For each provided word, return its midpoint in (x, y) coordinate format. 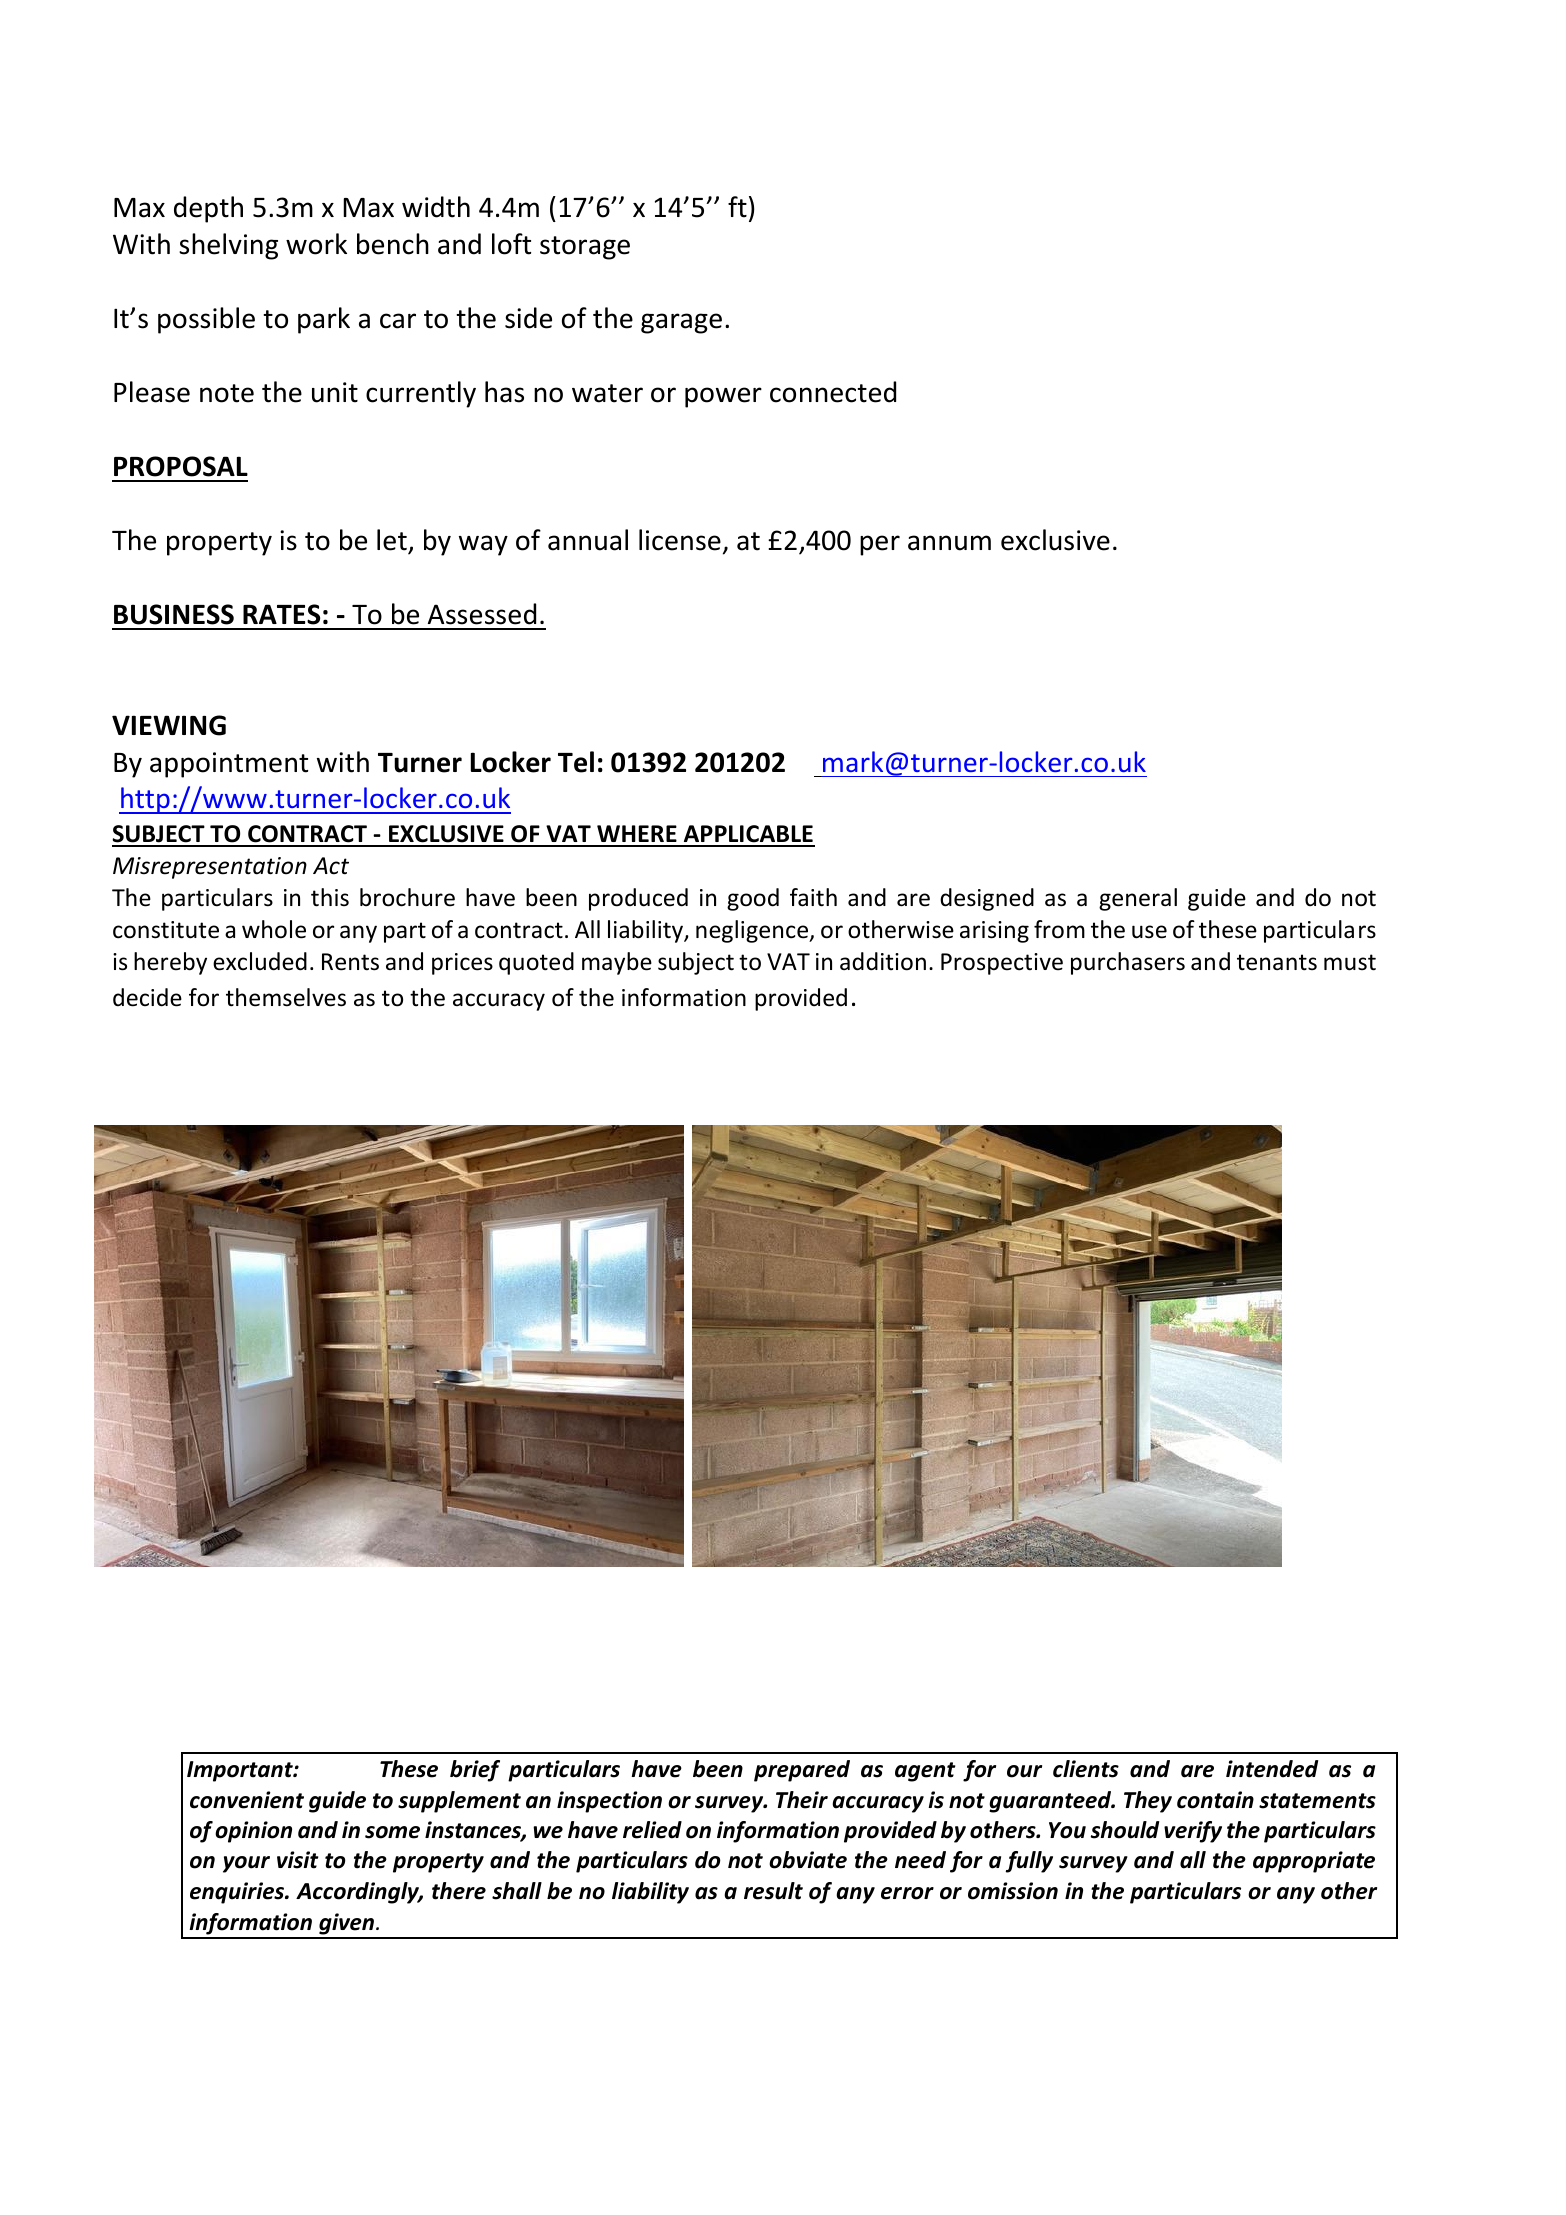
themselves (286, 997)
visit (297, 1860)
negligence (753, 931)
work (316, 244)
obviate (808, 1860)
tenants (1277, 962)
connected (833, 392)
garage (681, 323)
